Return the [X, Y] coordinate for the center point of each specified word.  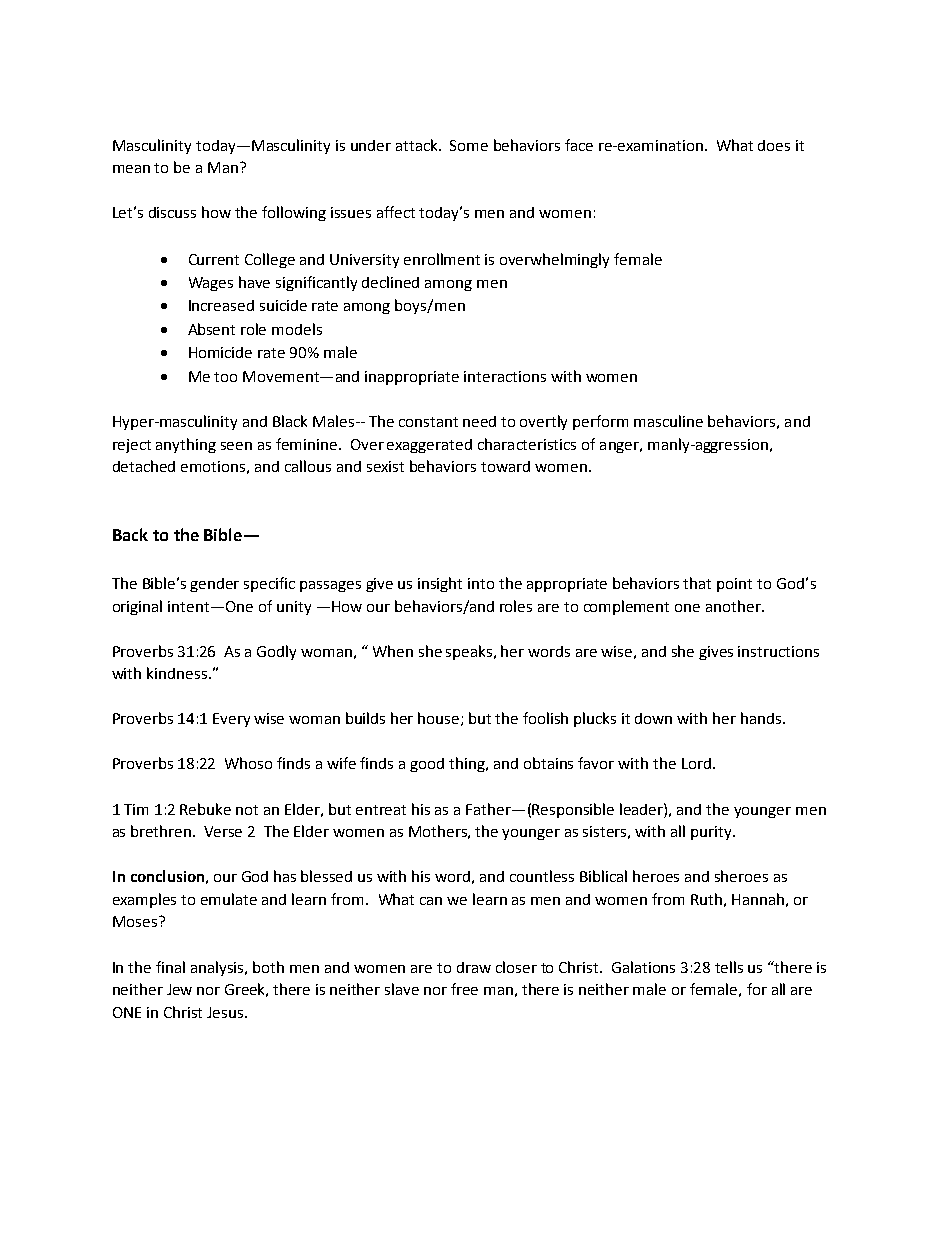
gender [214, 585]
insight [440, 584]
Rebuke [205, 809]
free [464, 989]
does [774, 145]
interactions [505, 376]
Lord [696, 763]
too [225, 377]
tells [729, 967]
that [697, 583]
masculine [668, 421]
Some [469, 145]
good [427, 765]
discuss [172, 212]
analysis [219, 968]
